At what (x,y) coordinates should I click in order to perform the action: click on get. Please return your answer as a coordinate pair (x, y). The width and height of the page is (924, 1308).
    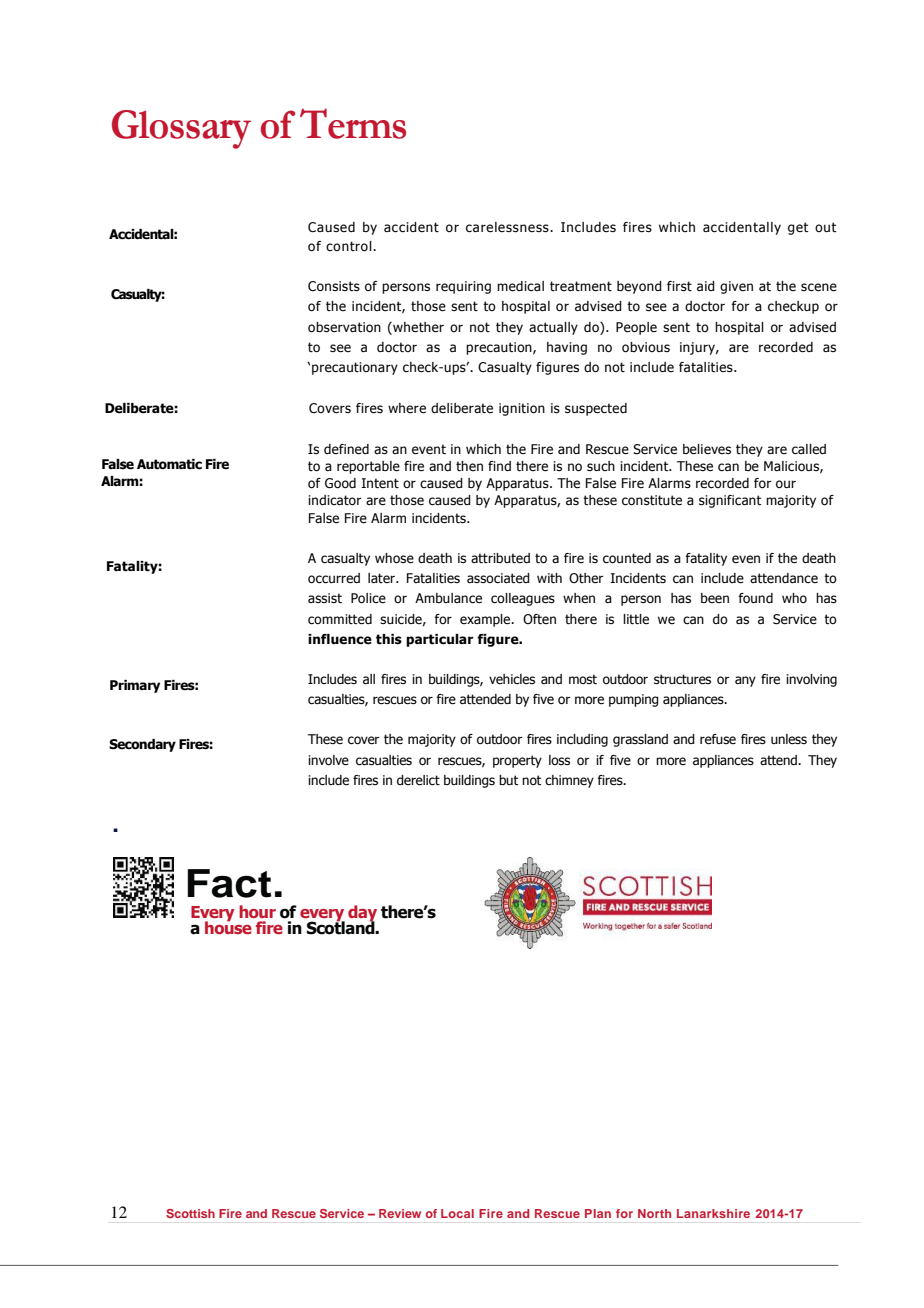
    Looking at the image, I should click on (798, 228).
